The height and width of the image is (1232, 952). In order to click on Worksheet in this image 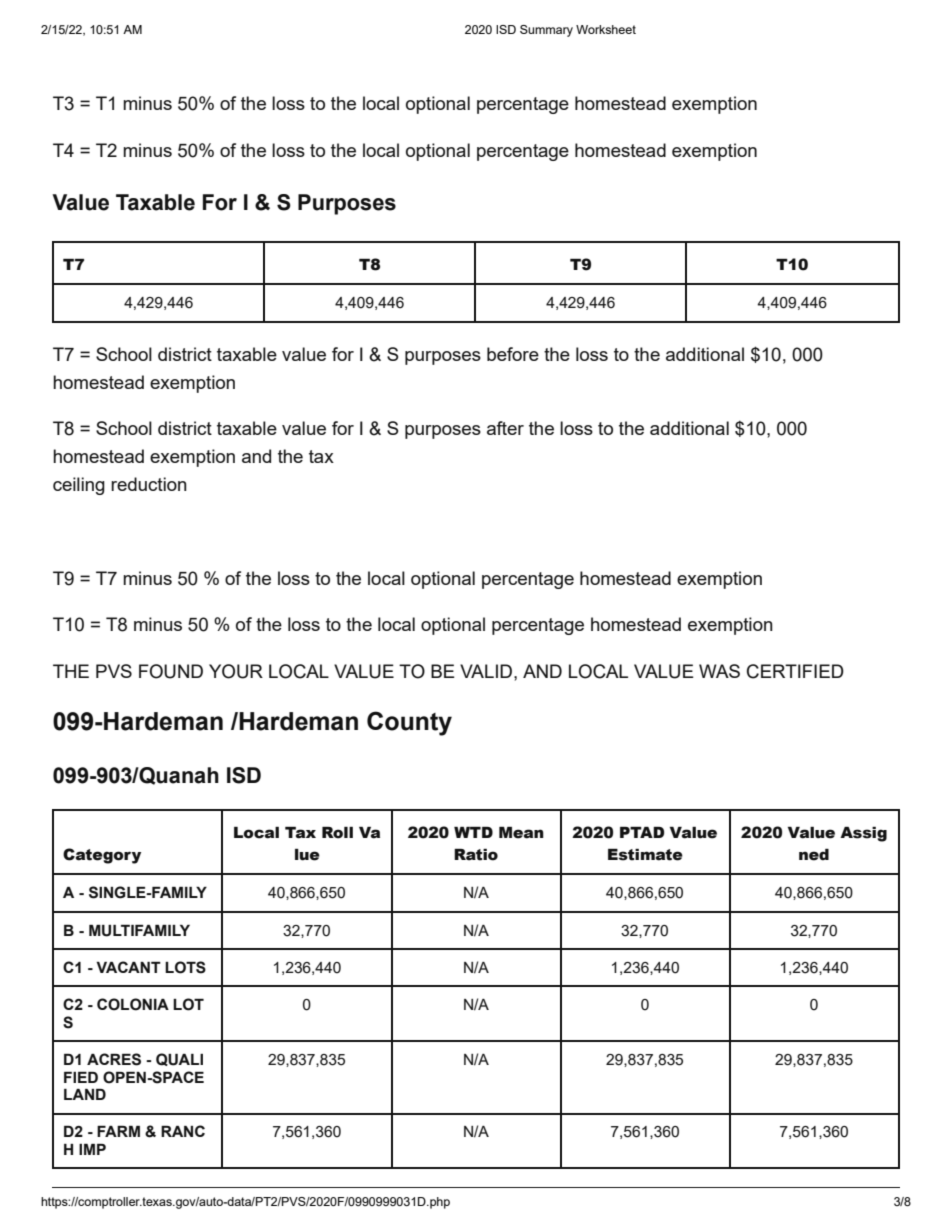, I will do `click(606, 29)`.
